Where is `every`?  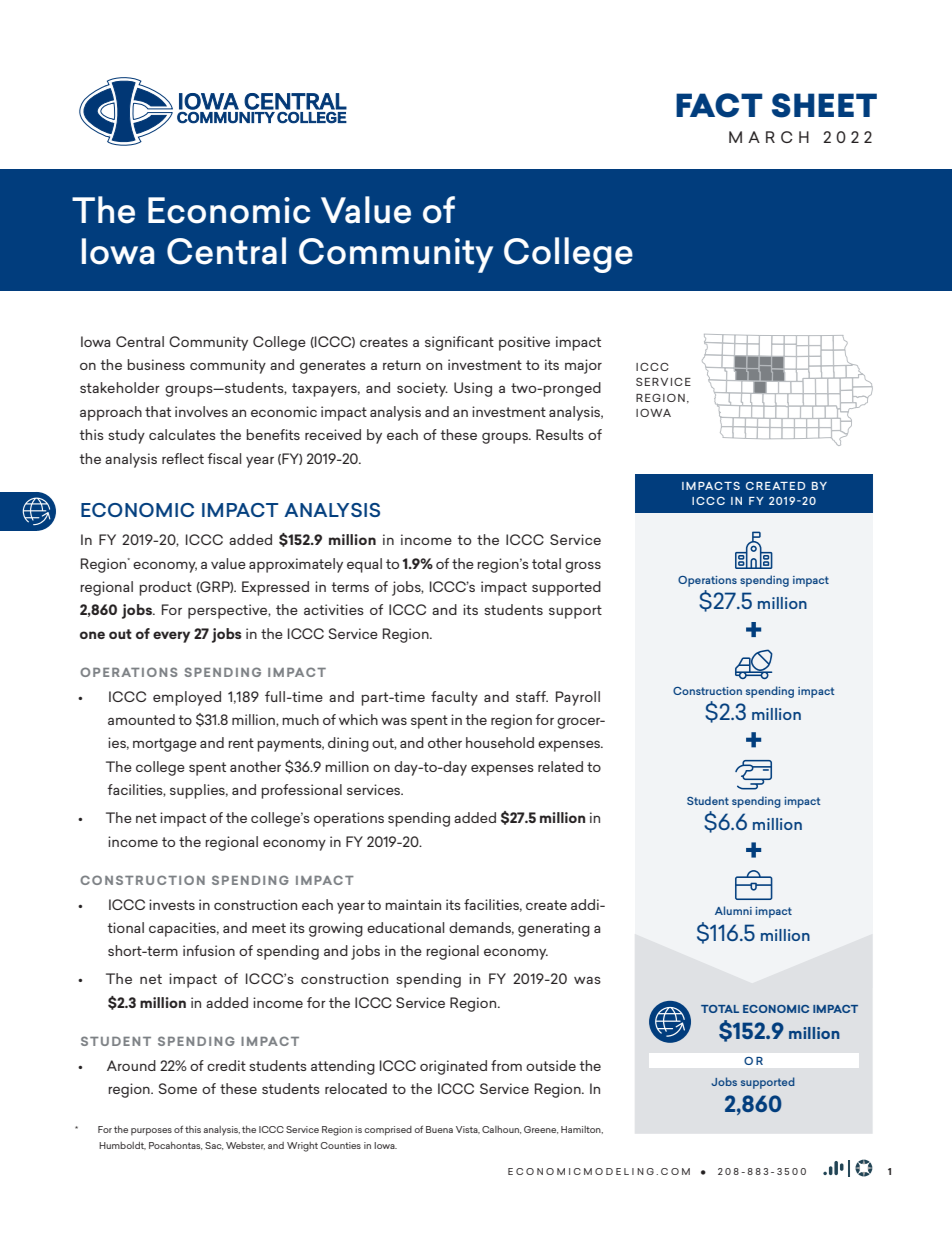
every is located at coordinates (171, 637).
